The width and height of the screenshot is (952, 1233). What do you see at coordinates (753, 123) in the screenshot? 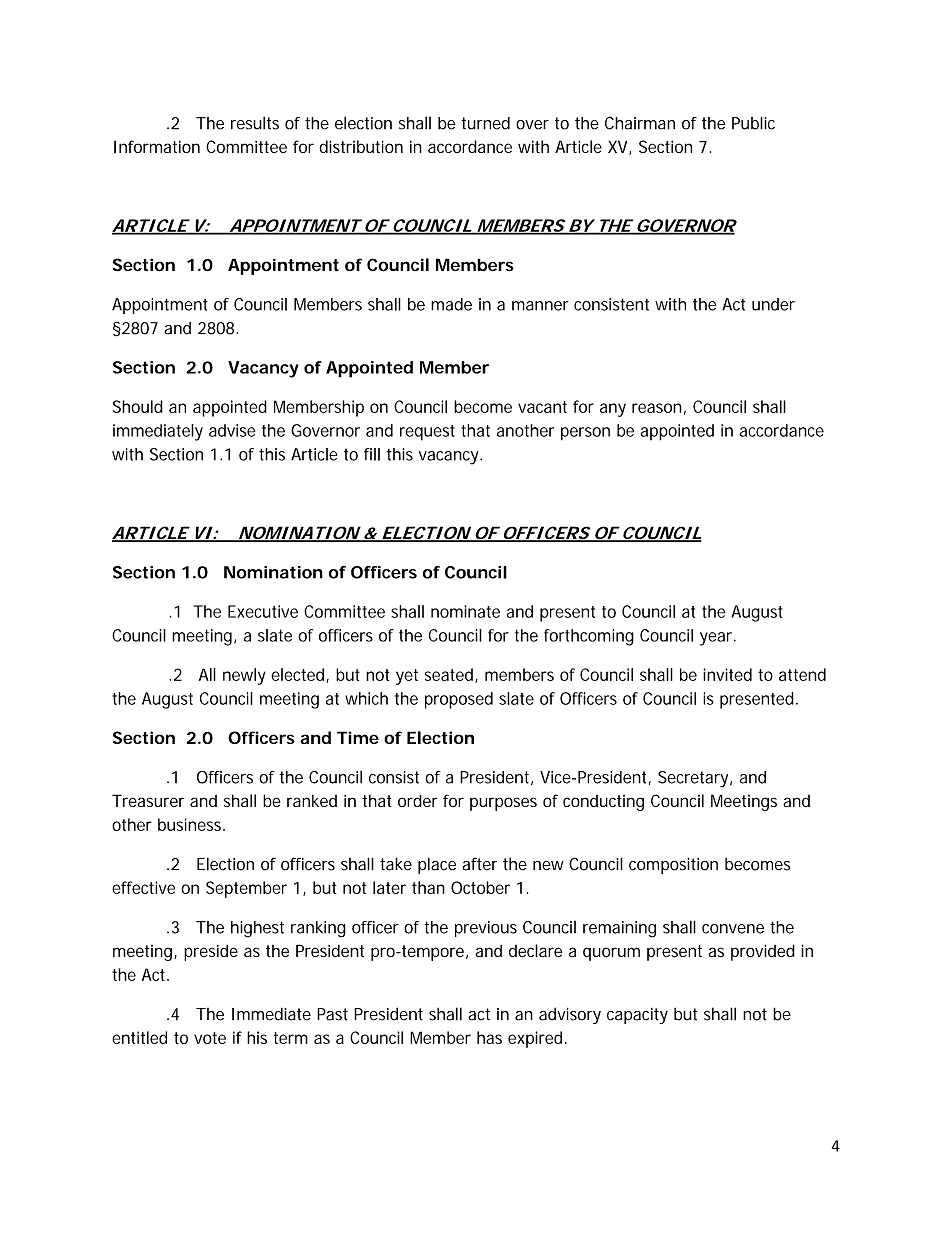
I see `Public` at bounding box center [753, 123].
